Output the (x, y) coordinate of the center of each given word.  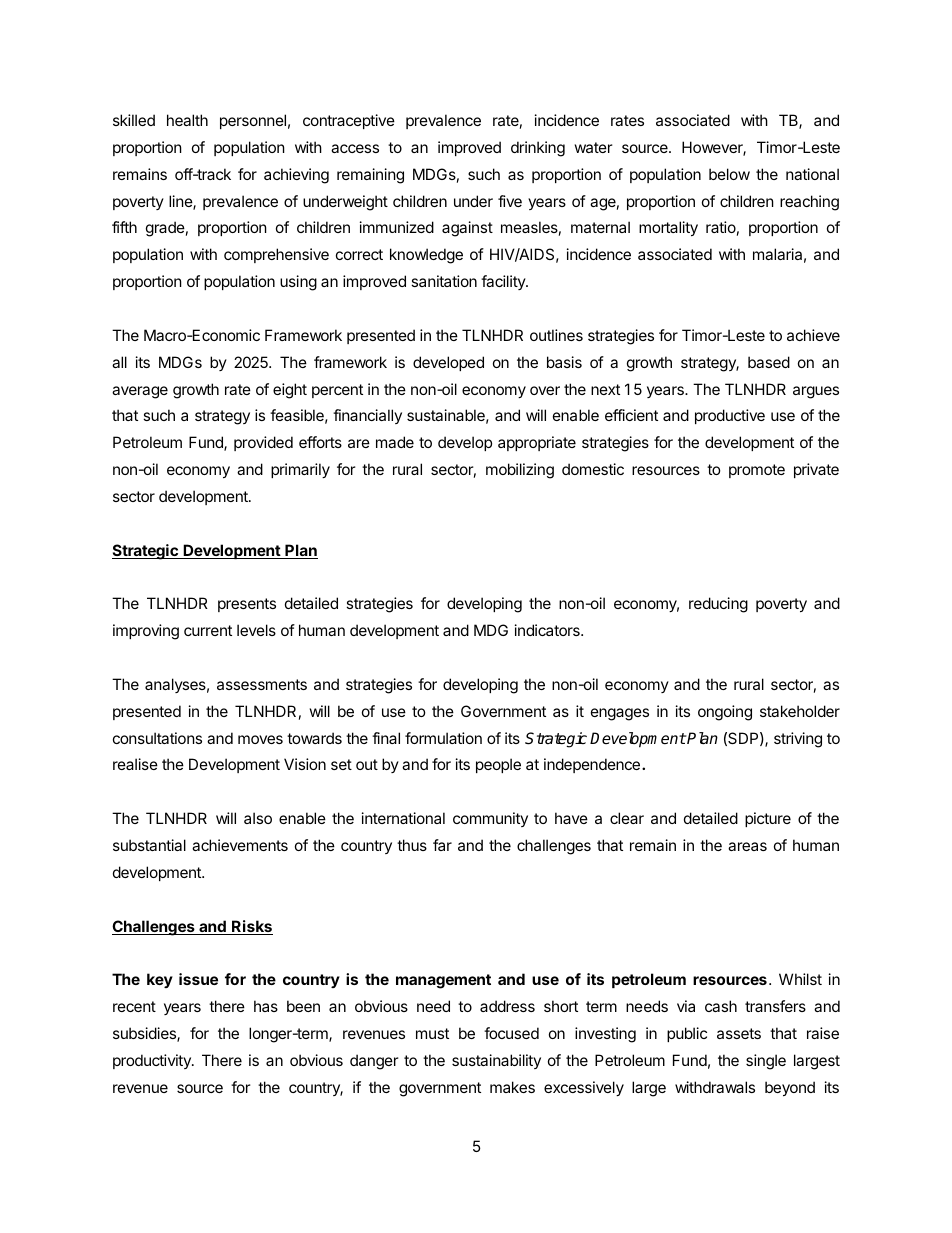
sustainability (496, 1061)
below (729, 174)
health (187, 120)
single (766, 1062)
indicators (548, 630)
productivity (153, 1061)
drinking (538, 149)
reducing (718, 605)
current (208, 630)
